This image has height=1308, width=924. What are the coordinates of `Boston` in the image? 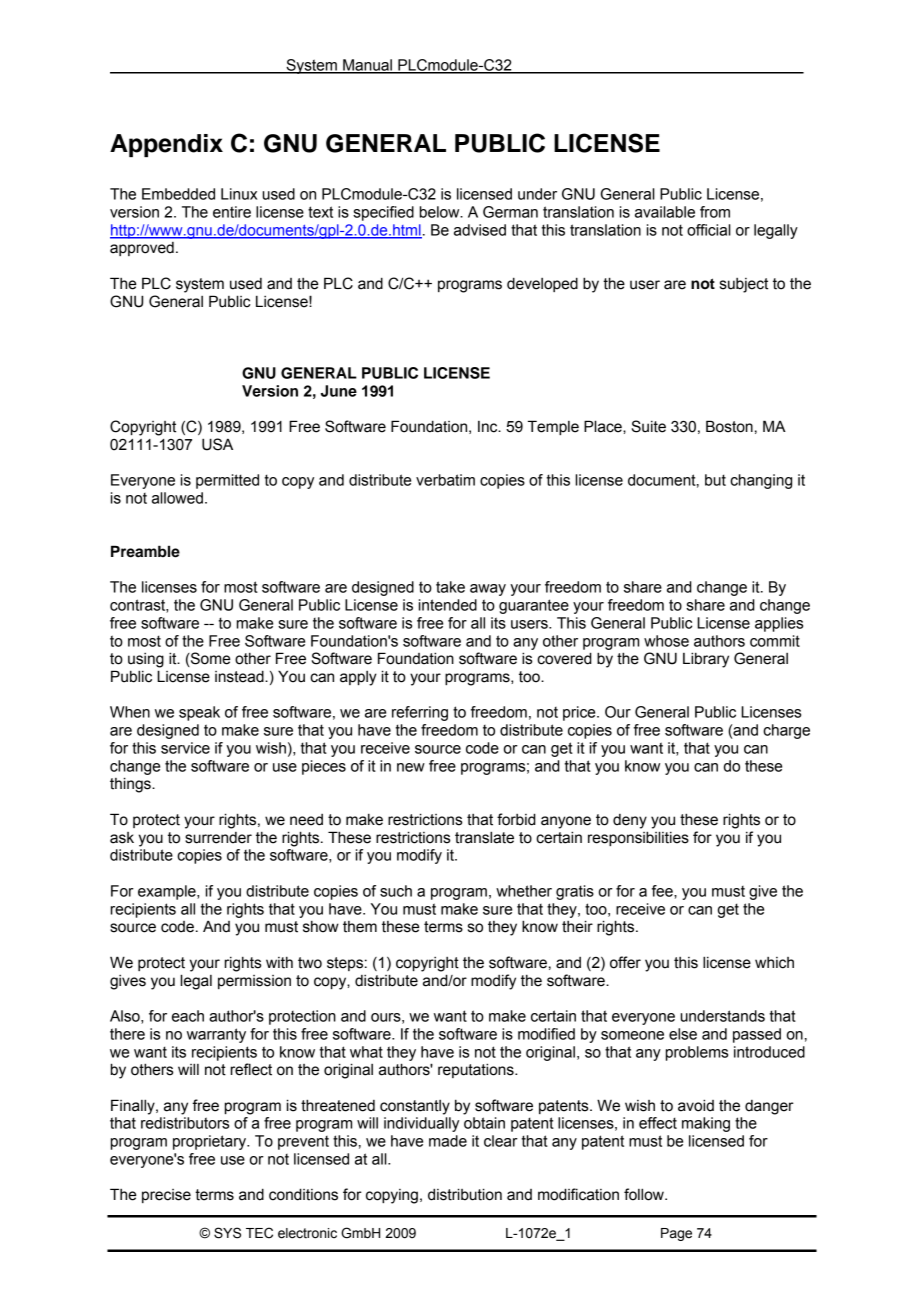 It's located at (729, 426).
